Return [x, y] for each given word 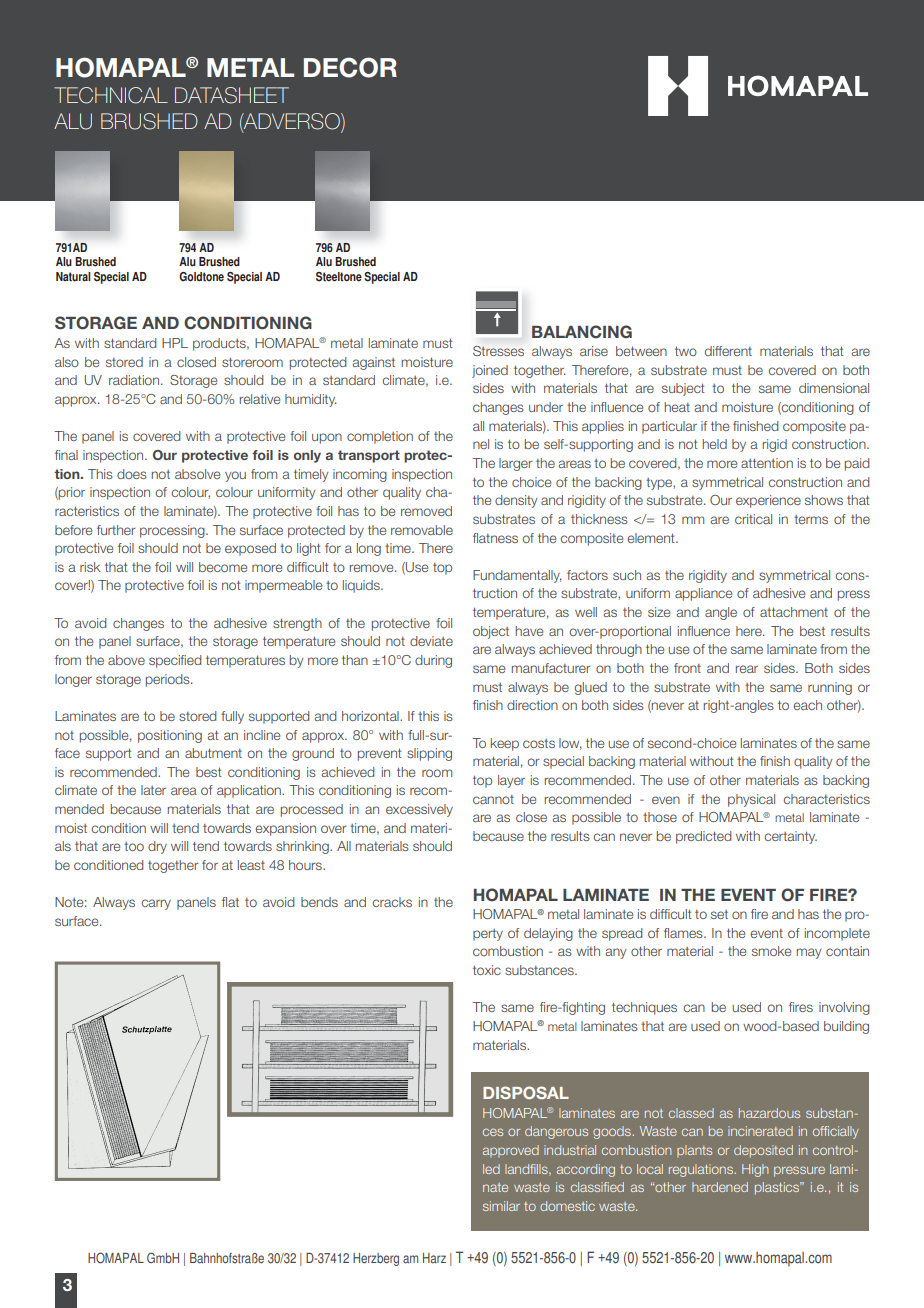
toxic [487, 970]
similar [501, 1206]
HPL [175, 343]
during [433, 661]
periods [169, 680]
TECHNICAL [111, 95]
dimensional [834, 388]
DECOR [350, 67]
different [728, 351]
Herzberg [376, 1259]
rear [747, 669]
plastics [778, 1188]
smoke [771, 951]
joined [490, 371]
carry [156, 904]
